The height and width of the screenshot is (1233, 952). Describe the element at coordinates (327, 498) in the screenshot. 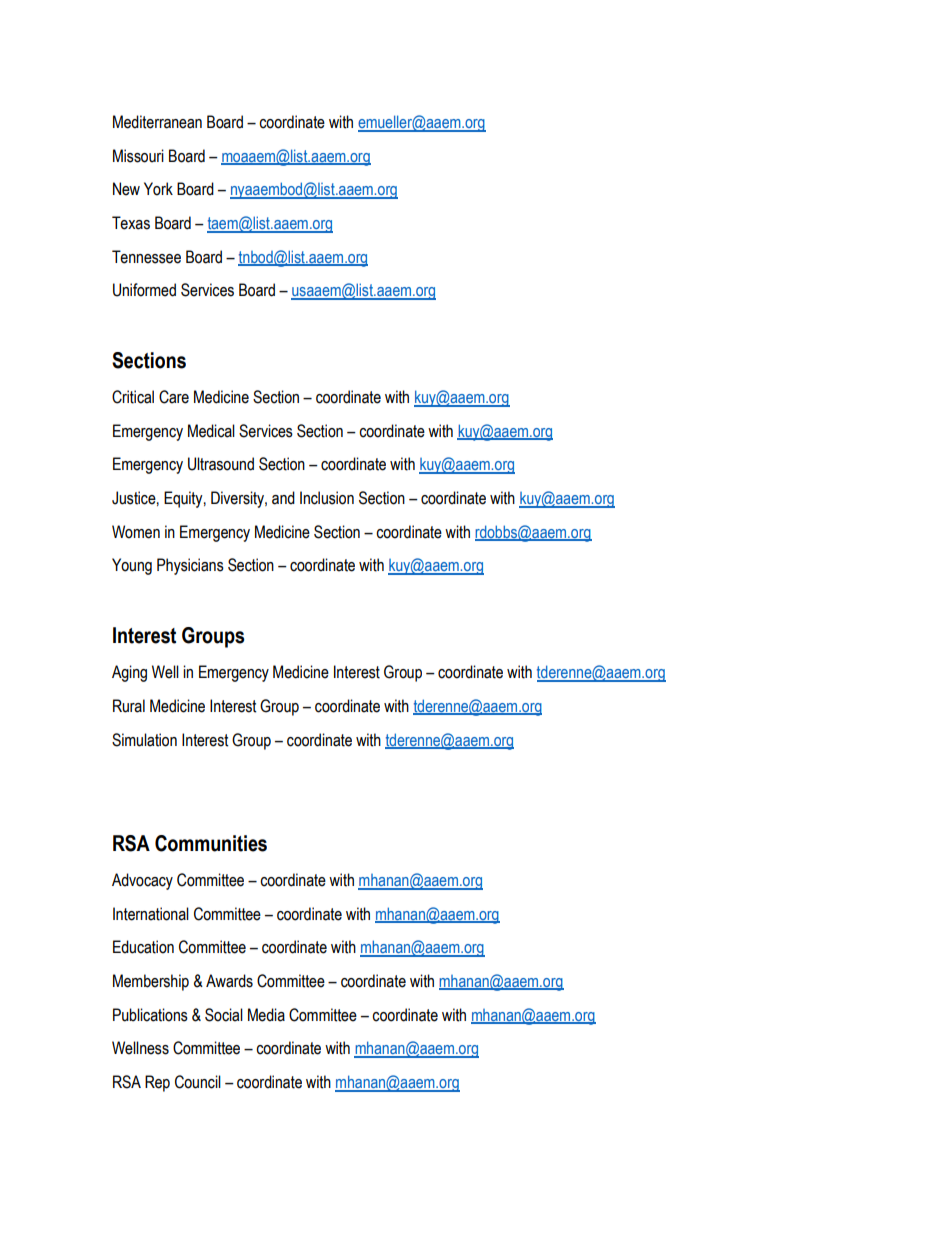

I see `Inclusion` at that location.
